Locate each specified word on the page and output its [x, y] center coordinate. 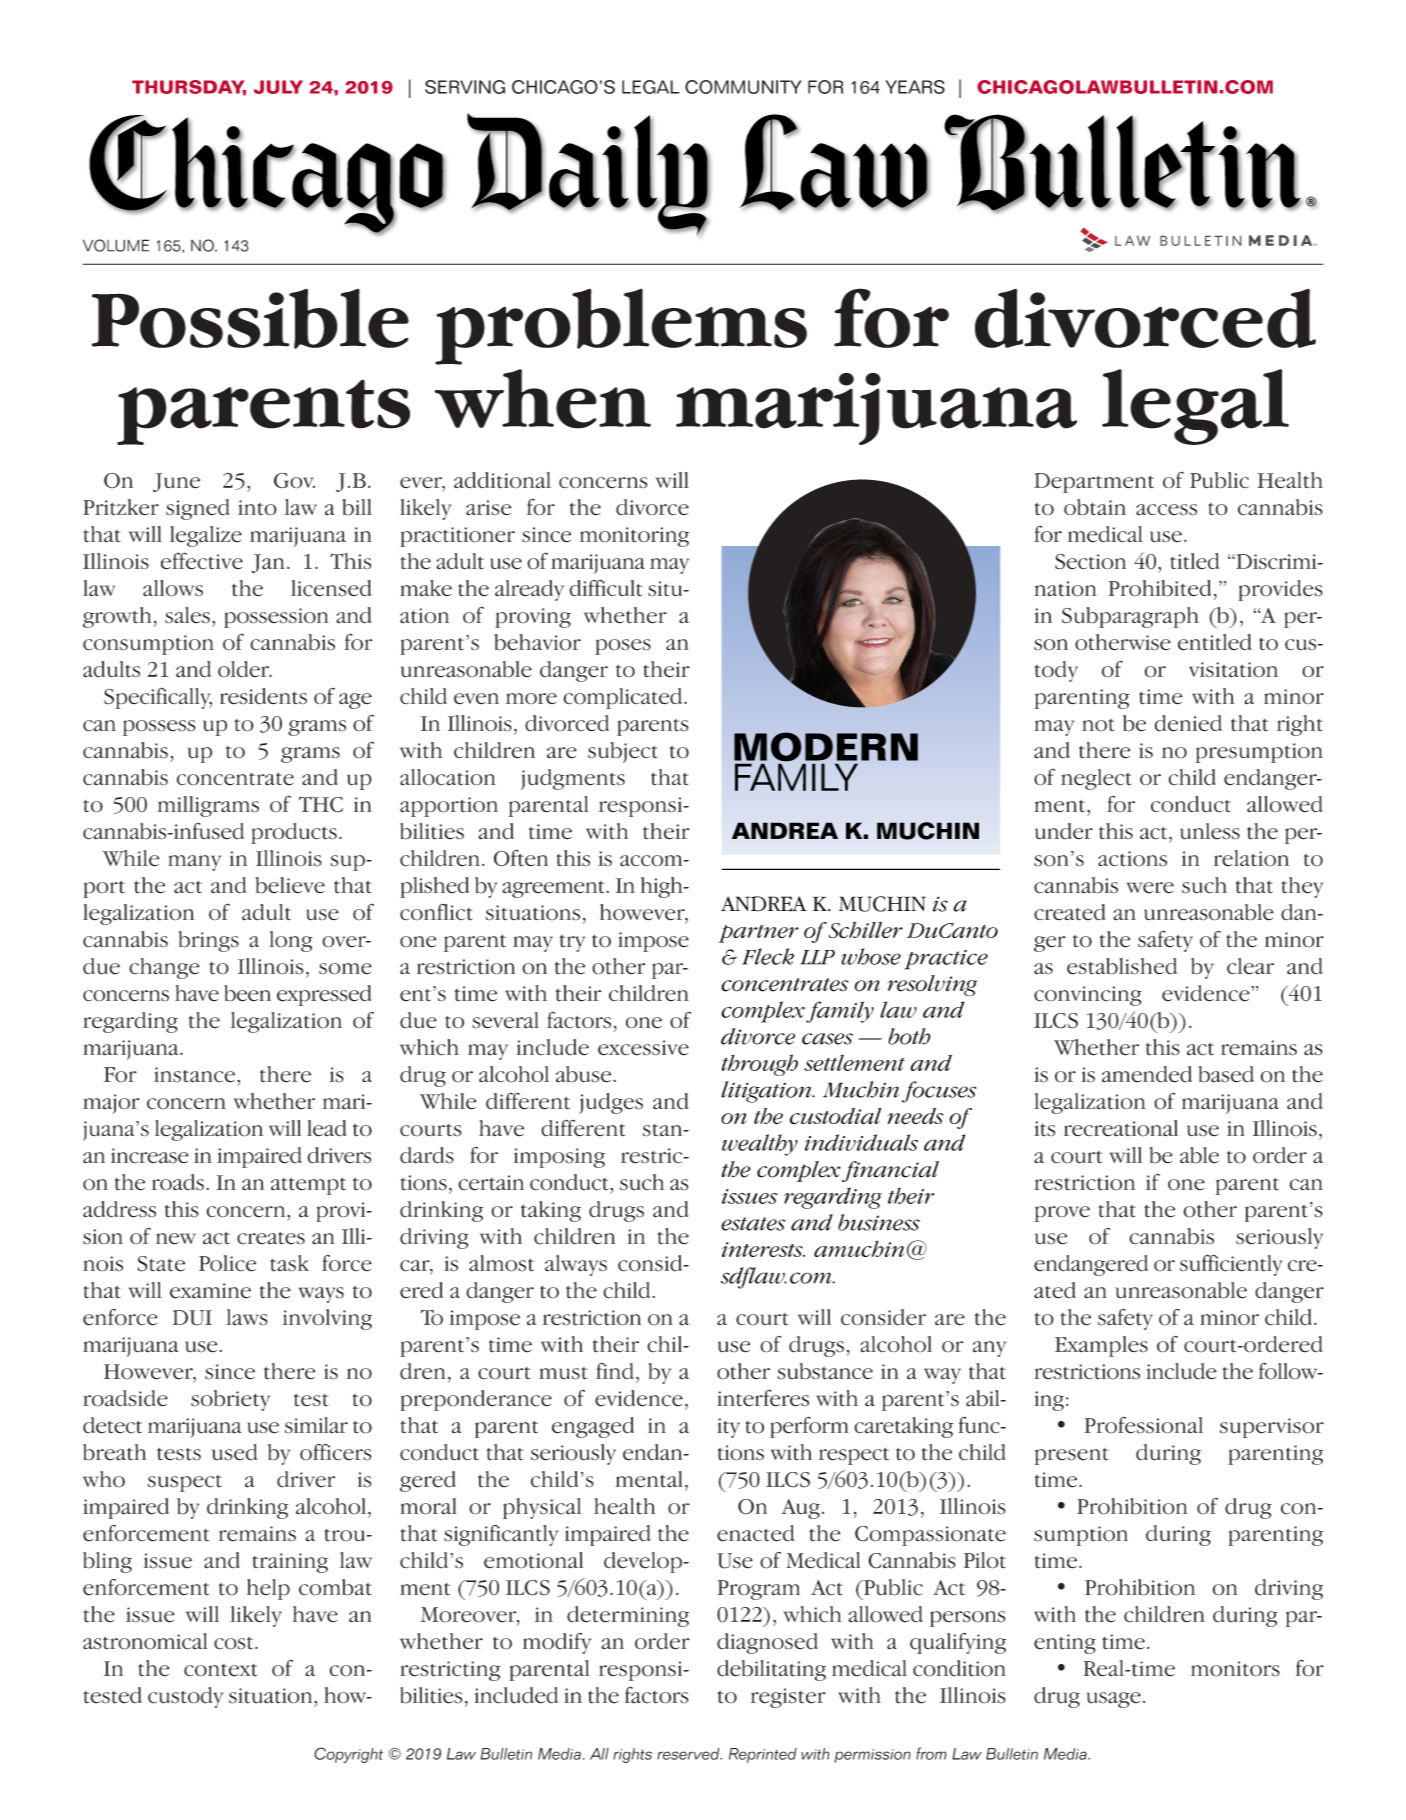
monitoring [634, 537]
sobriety [230, 1400]
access [1166, 510]
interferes [763, 1398]
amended [1147, 1074]
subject [623, 752]
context [220, 1670]
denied [1188, 723]
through [759, 1065]
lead [327, 1128]
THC [321, 804]
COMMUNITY [743, 87]
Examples [1101, 1346]
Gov [294, 481]
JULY [278, 87]
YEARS [915, 87]
